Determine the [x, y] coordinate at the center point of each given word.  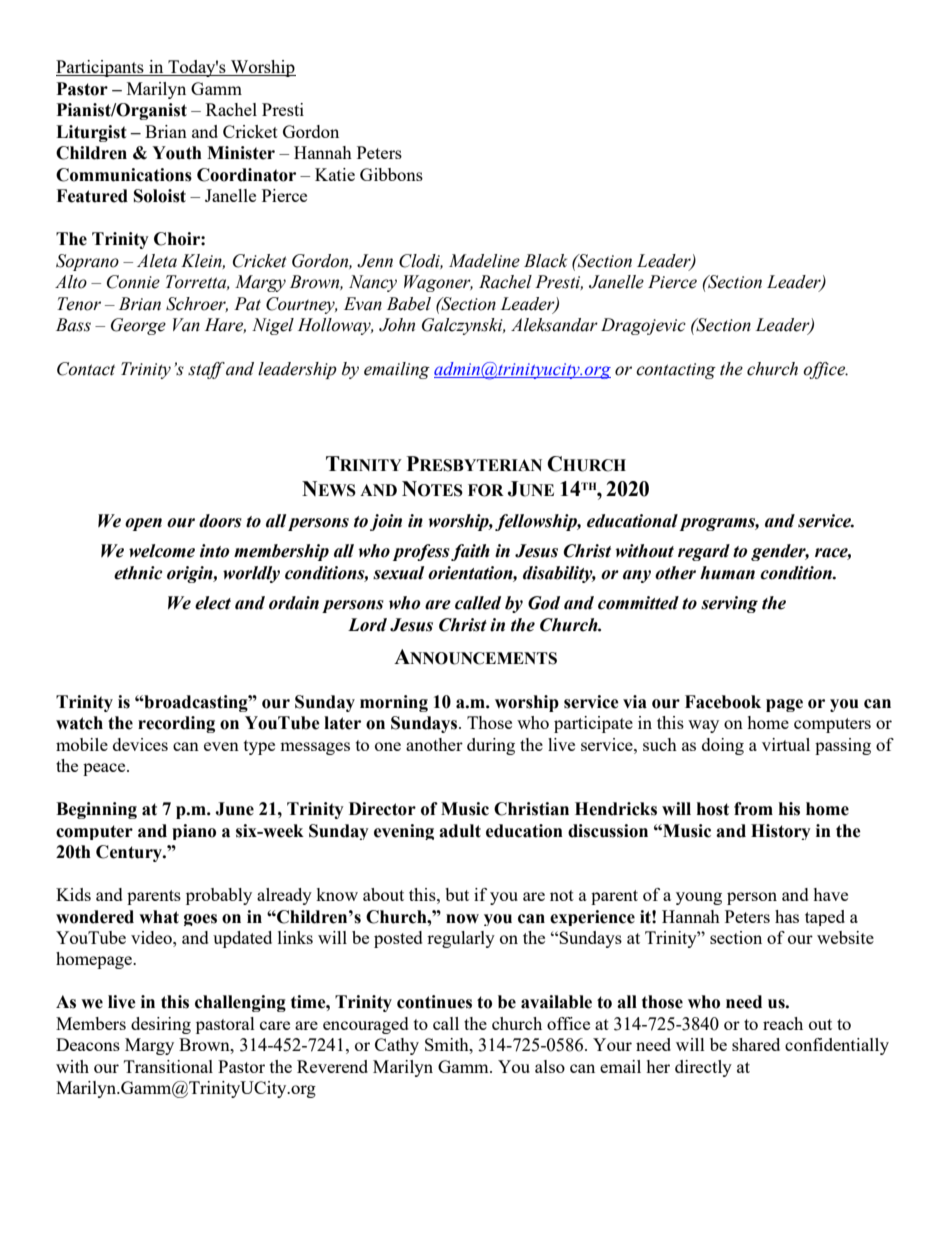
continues [434, 1002]
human [727, 573]
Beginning [96, 810]
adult [460, 831]
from [753, 809]
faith [470, 552]
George [138, 326]
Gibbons [391, 174]
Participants [101, 68]
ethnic [138, 573]
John [397, 325]
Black [545, 261]
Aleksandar [554, 325]
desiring [161, 1025]
